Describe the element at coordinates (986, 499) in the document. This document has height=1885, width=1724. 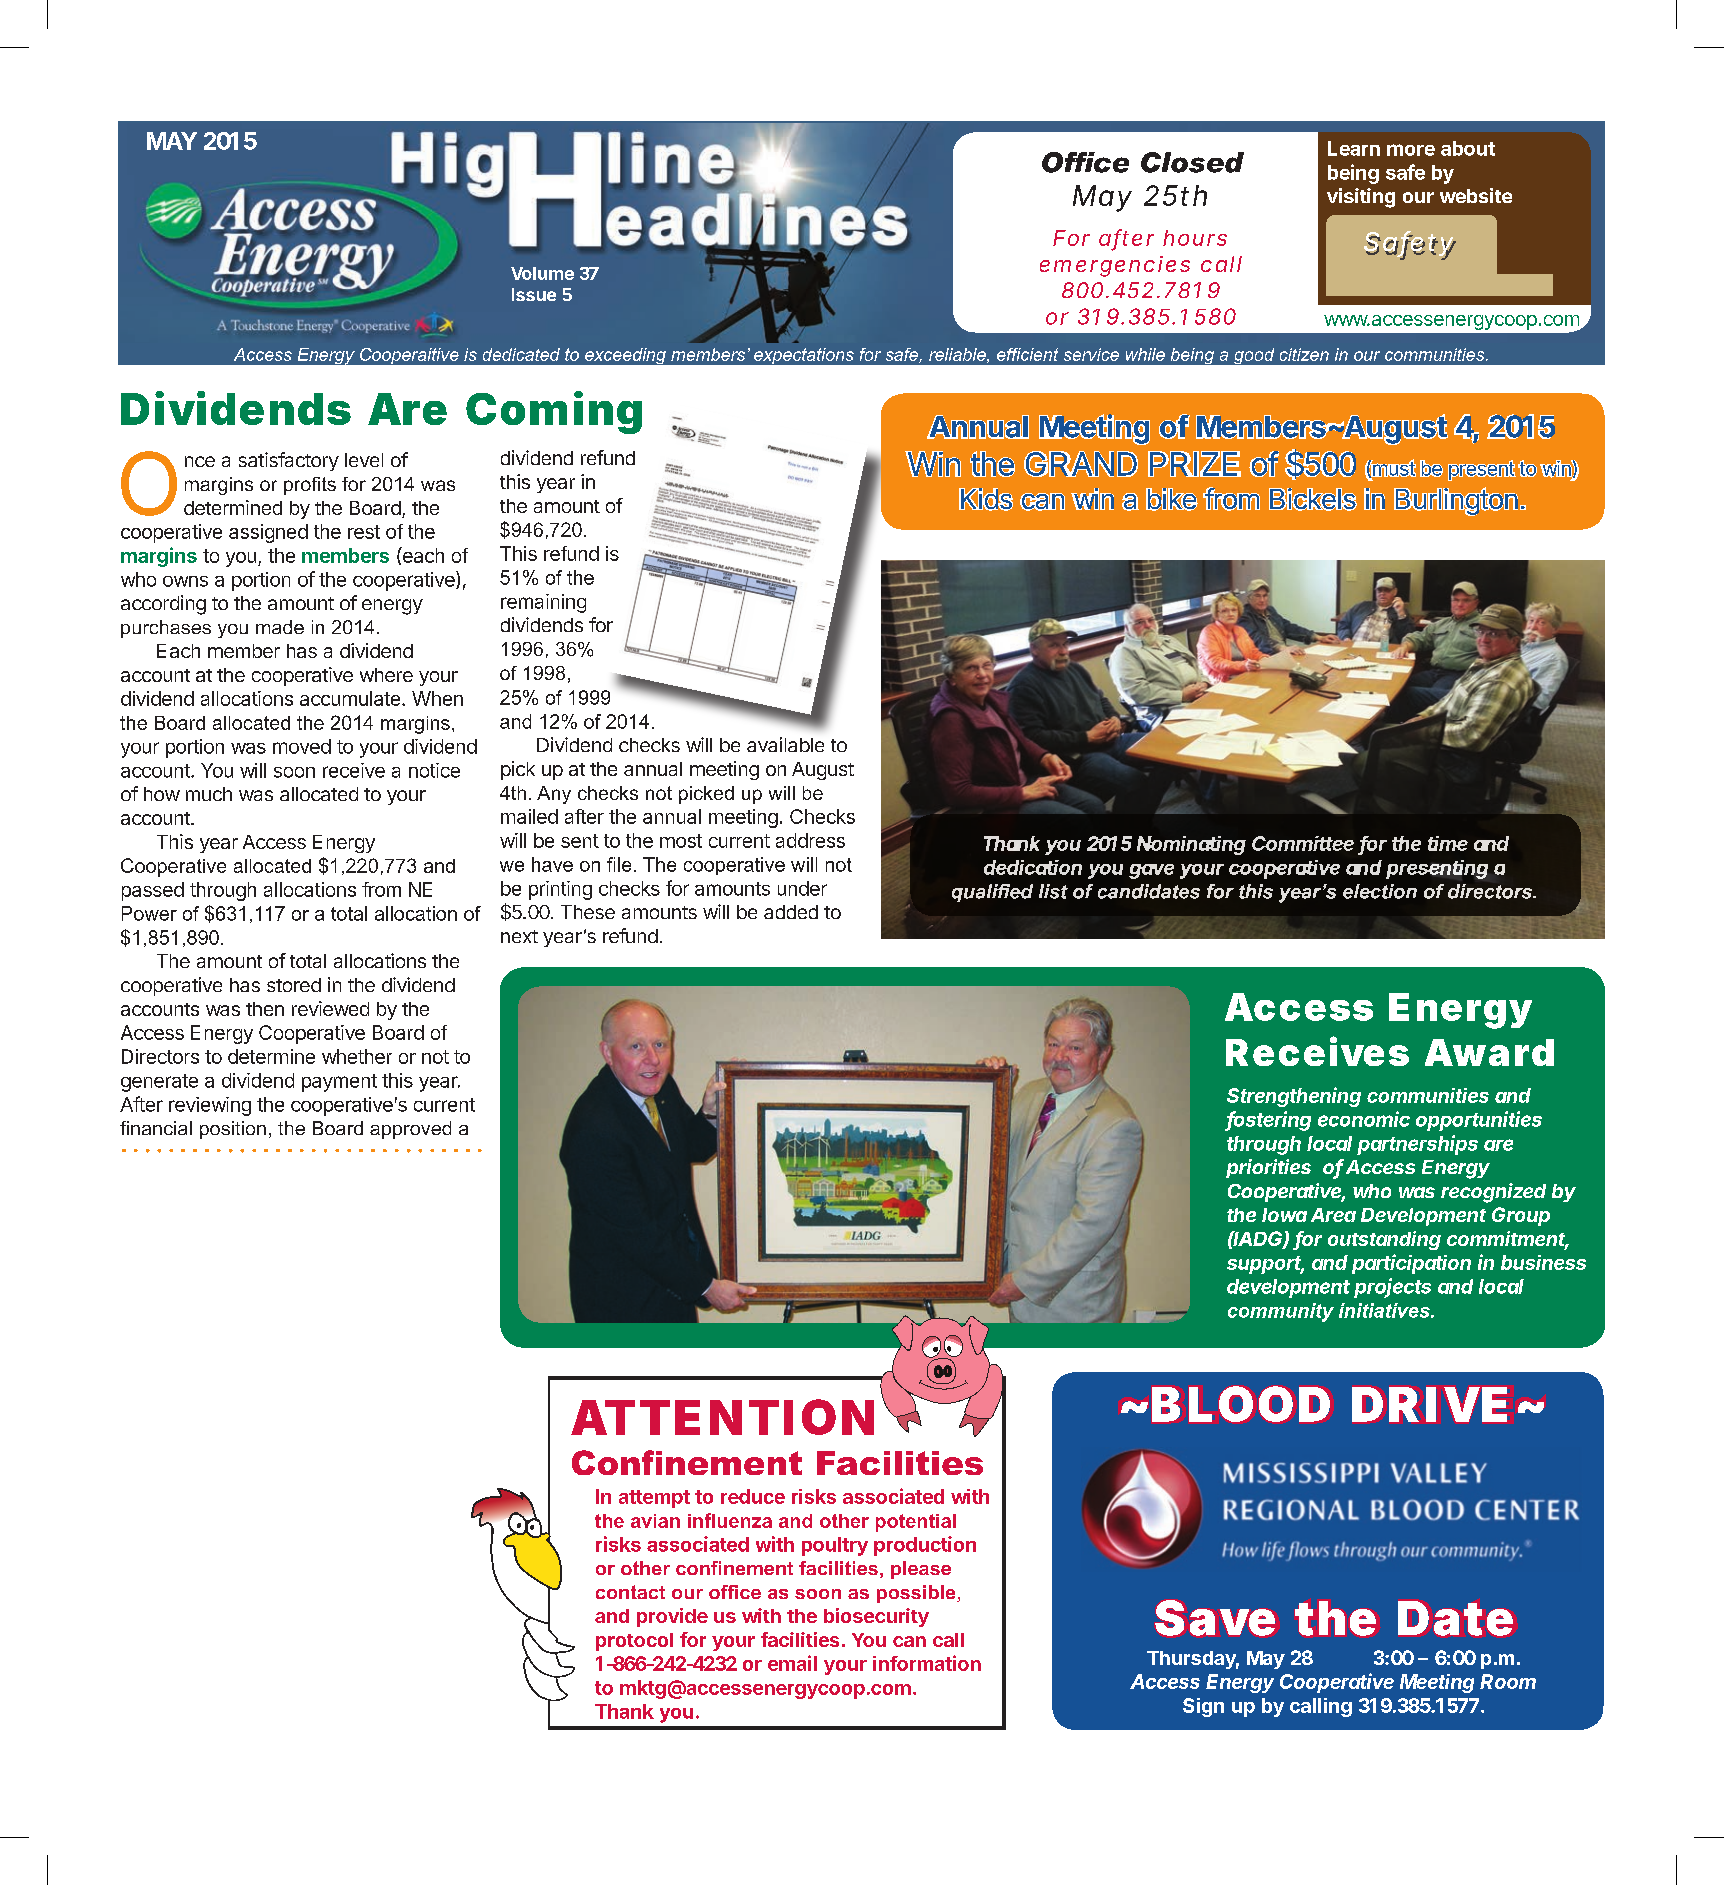
I see `Kids` at that location.
